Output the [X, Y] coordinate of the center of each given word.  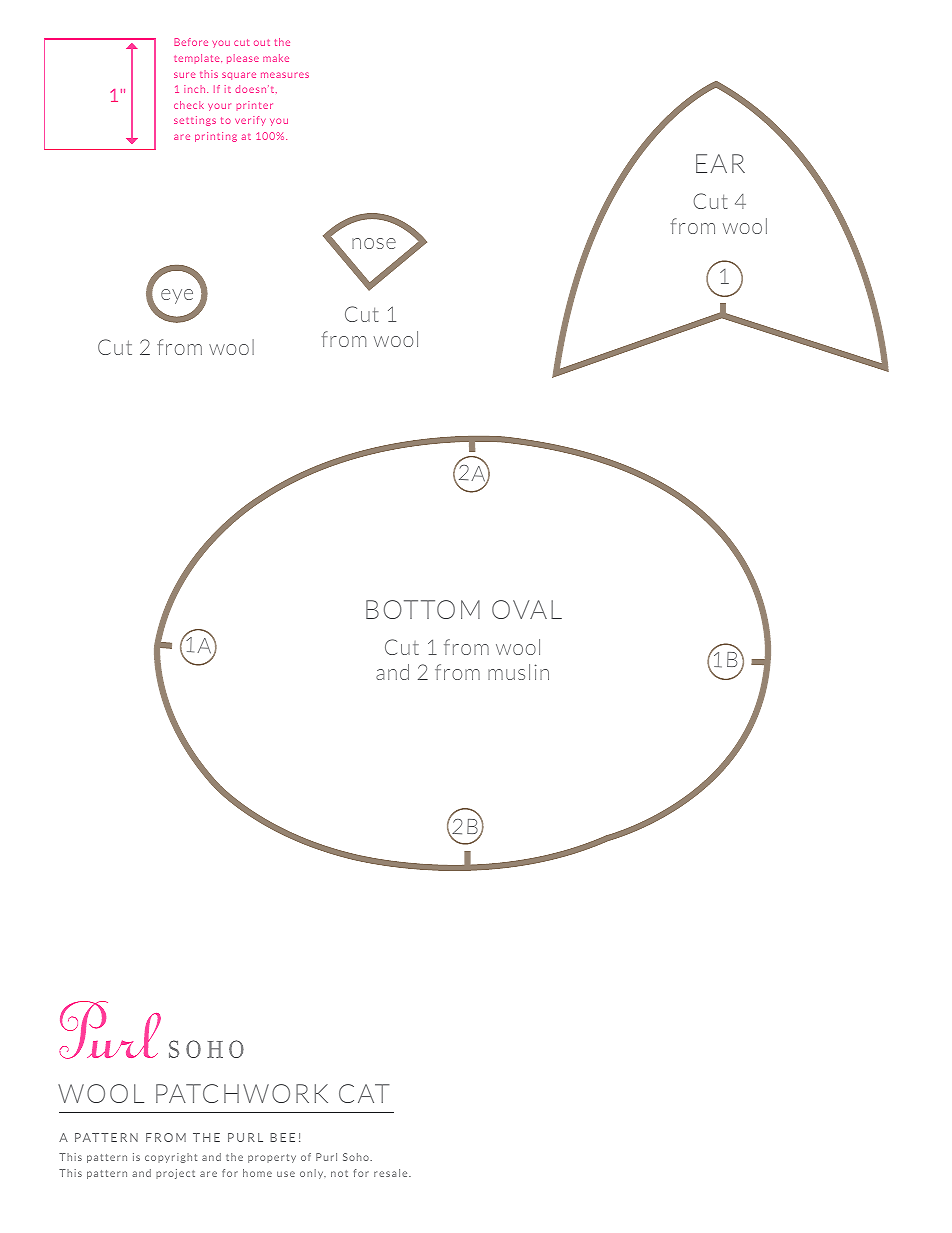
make [276, 58]
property [272, 1158]
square [239, 76]
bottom [423, 609]
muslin [518, 672]
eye [177, 296]
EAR [720, 163]
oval [527, 609]
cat [364, 1093]
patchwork [242, 1093]
